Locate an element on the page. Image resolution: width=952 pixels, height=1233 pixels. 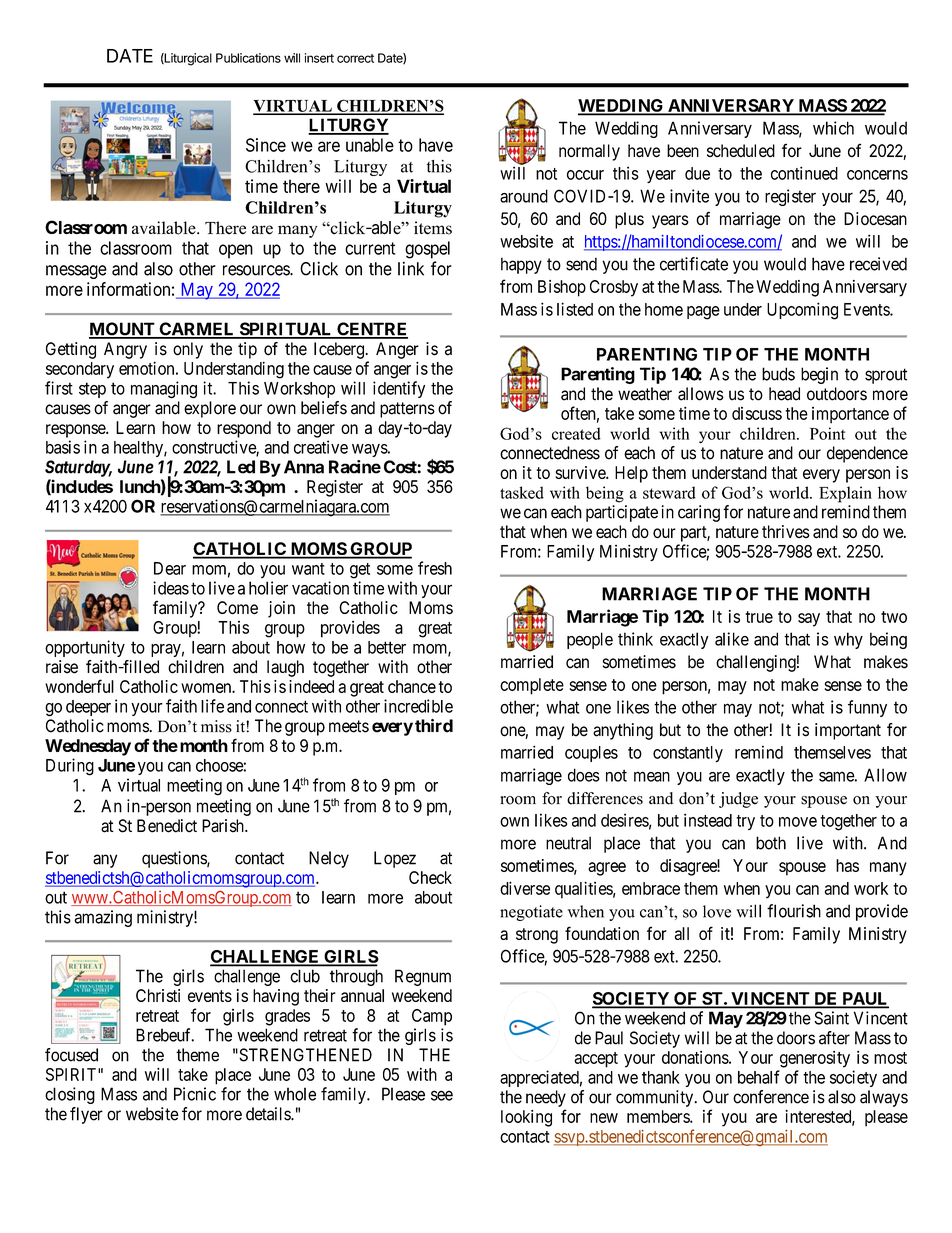
ideas is located at coordinates (171, 588).
